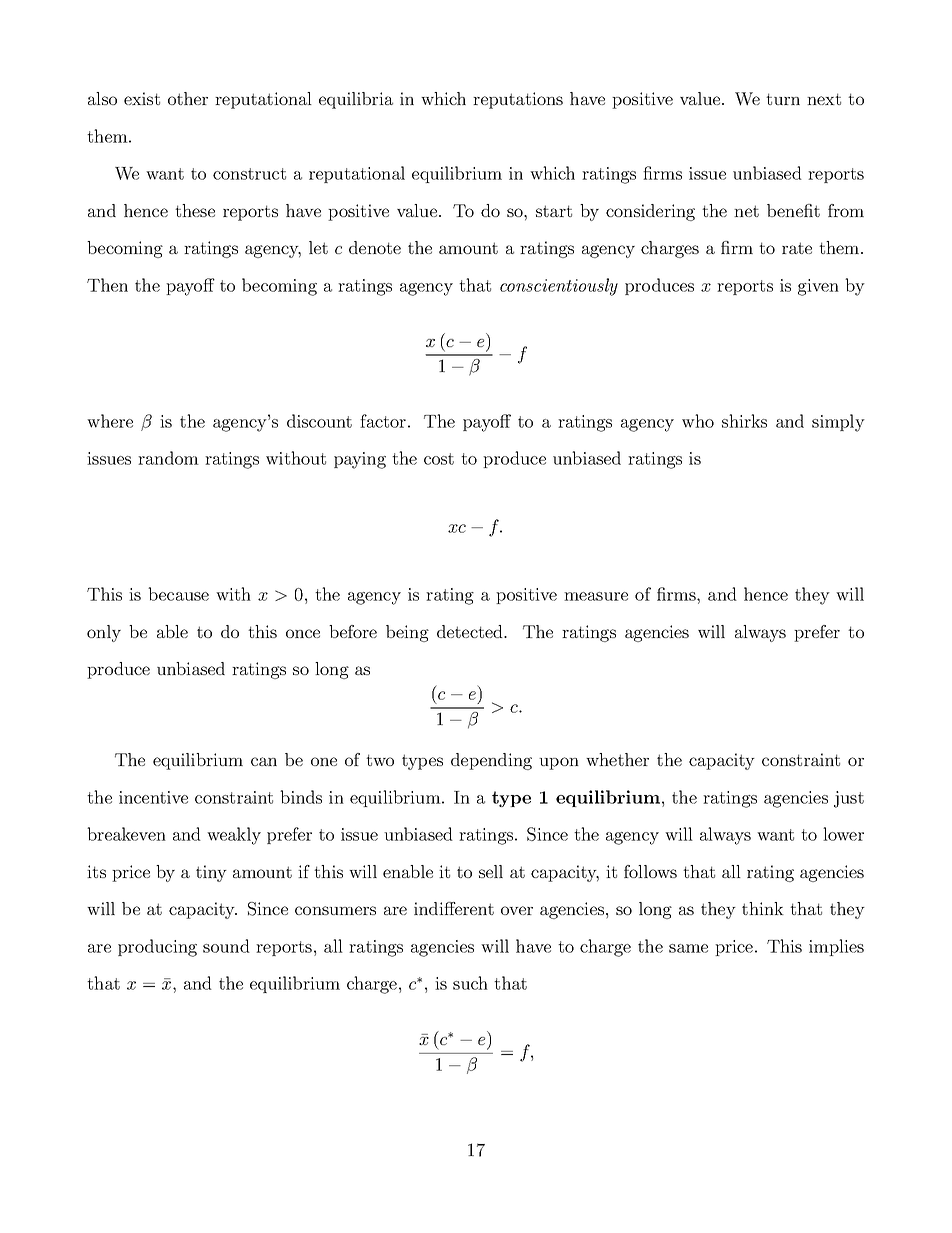 Image resolution: width=952 pixels, height=1233 pixels. I want to click on cost, so click(439, 459).
